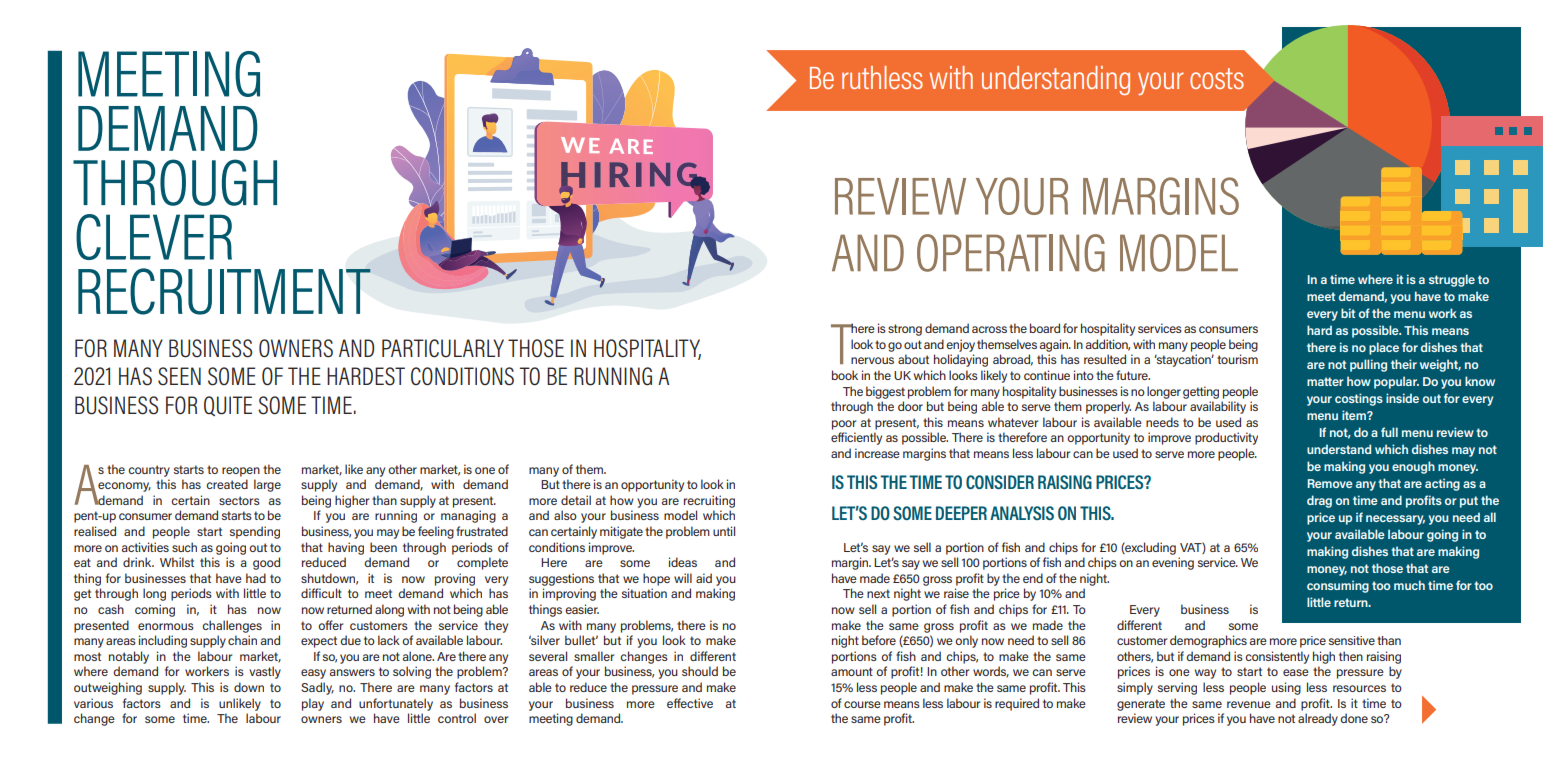 The width and height of the page is (1568, 784). What do you see at coordinates (154, 237) in the page?
I see `CLEVER` at bounding box center [154, 237].
